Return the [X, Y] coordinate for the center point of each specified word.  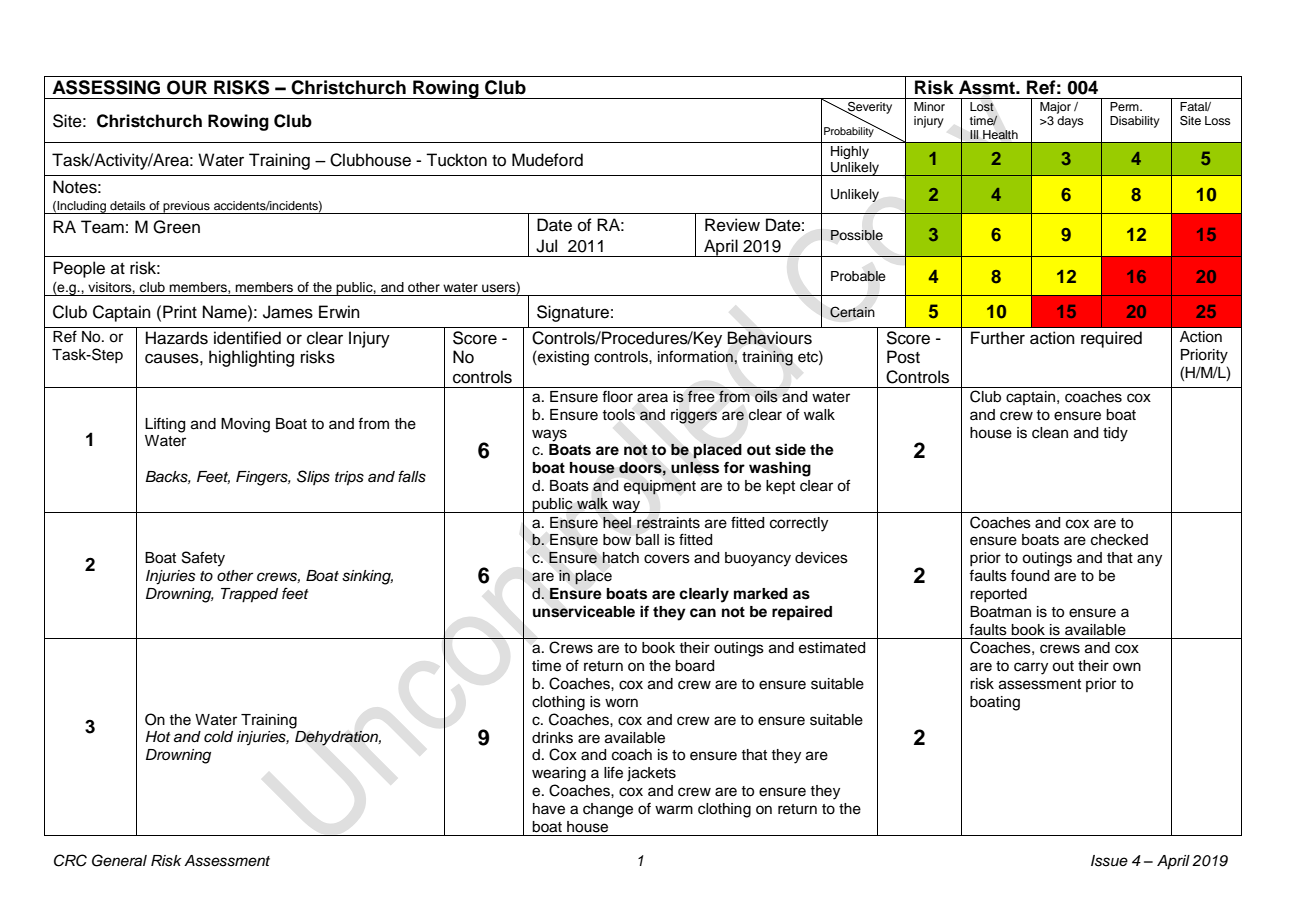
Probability [850, 131]
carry [1031, 668]
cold [218, 737]
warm [674, 810]
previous [186, 207]
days [1070, 122]
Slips [313, 477]
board [694, 666]
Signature [573, 313]
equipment [660, 487]
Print [180, 311]
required [1111, 339]
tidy [1115, 434]
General [119, 860]
